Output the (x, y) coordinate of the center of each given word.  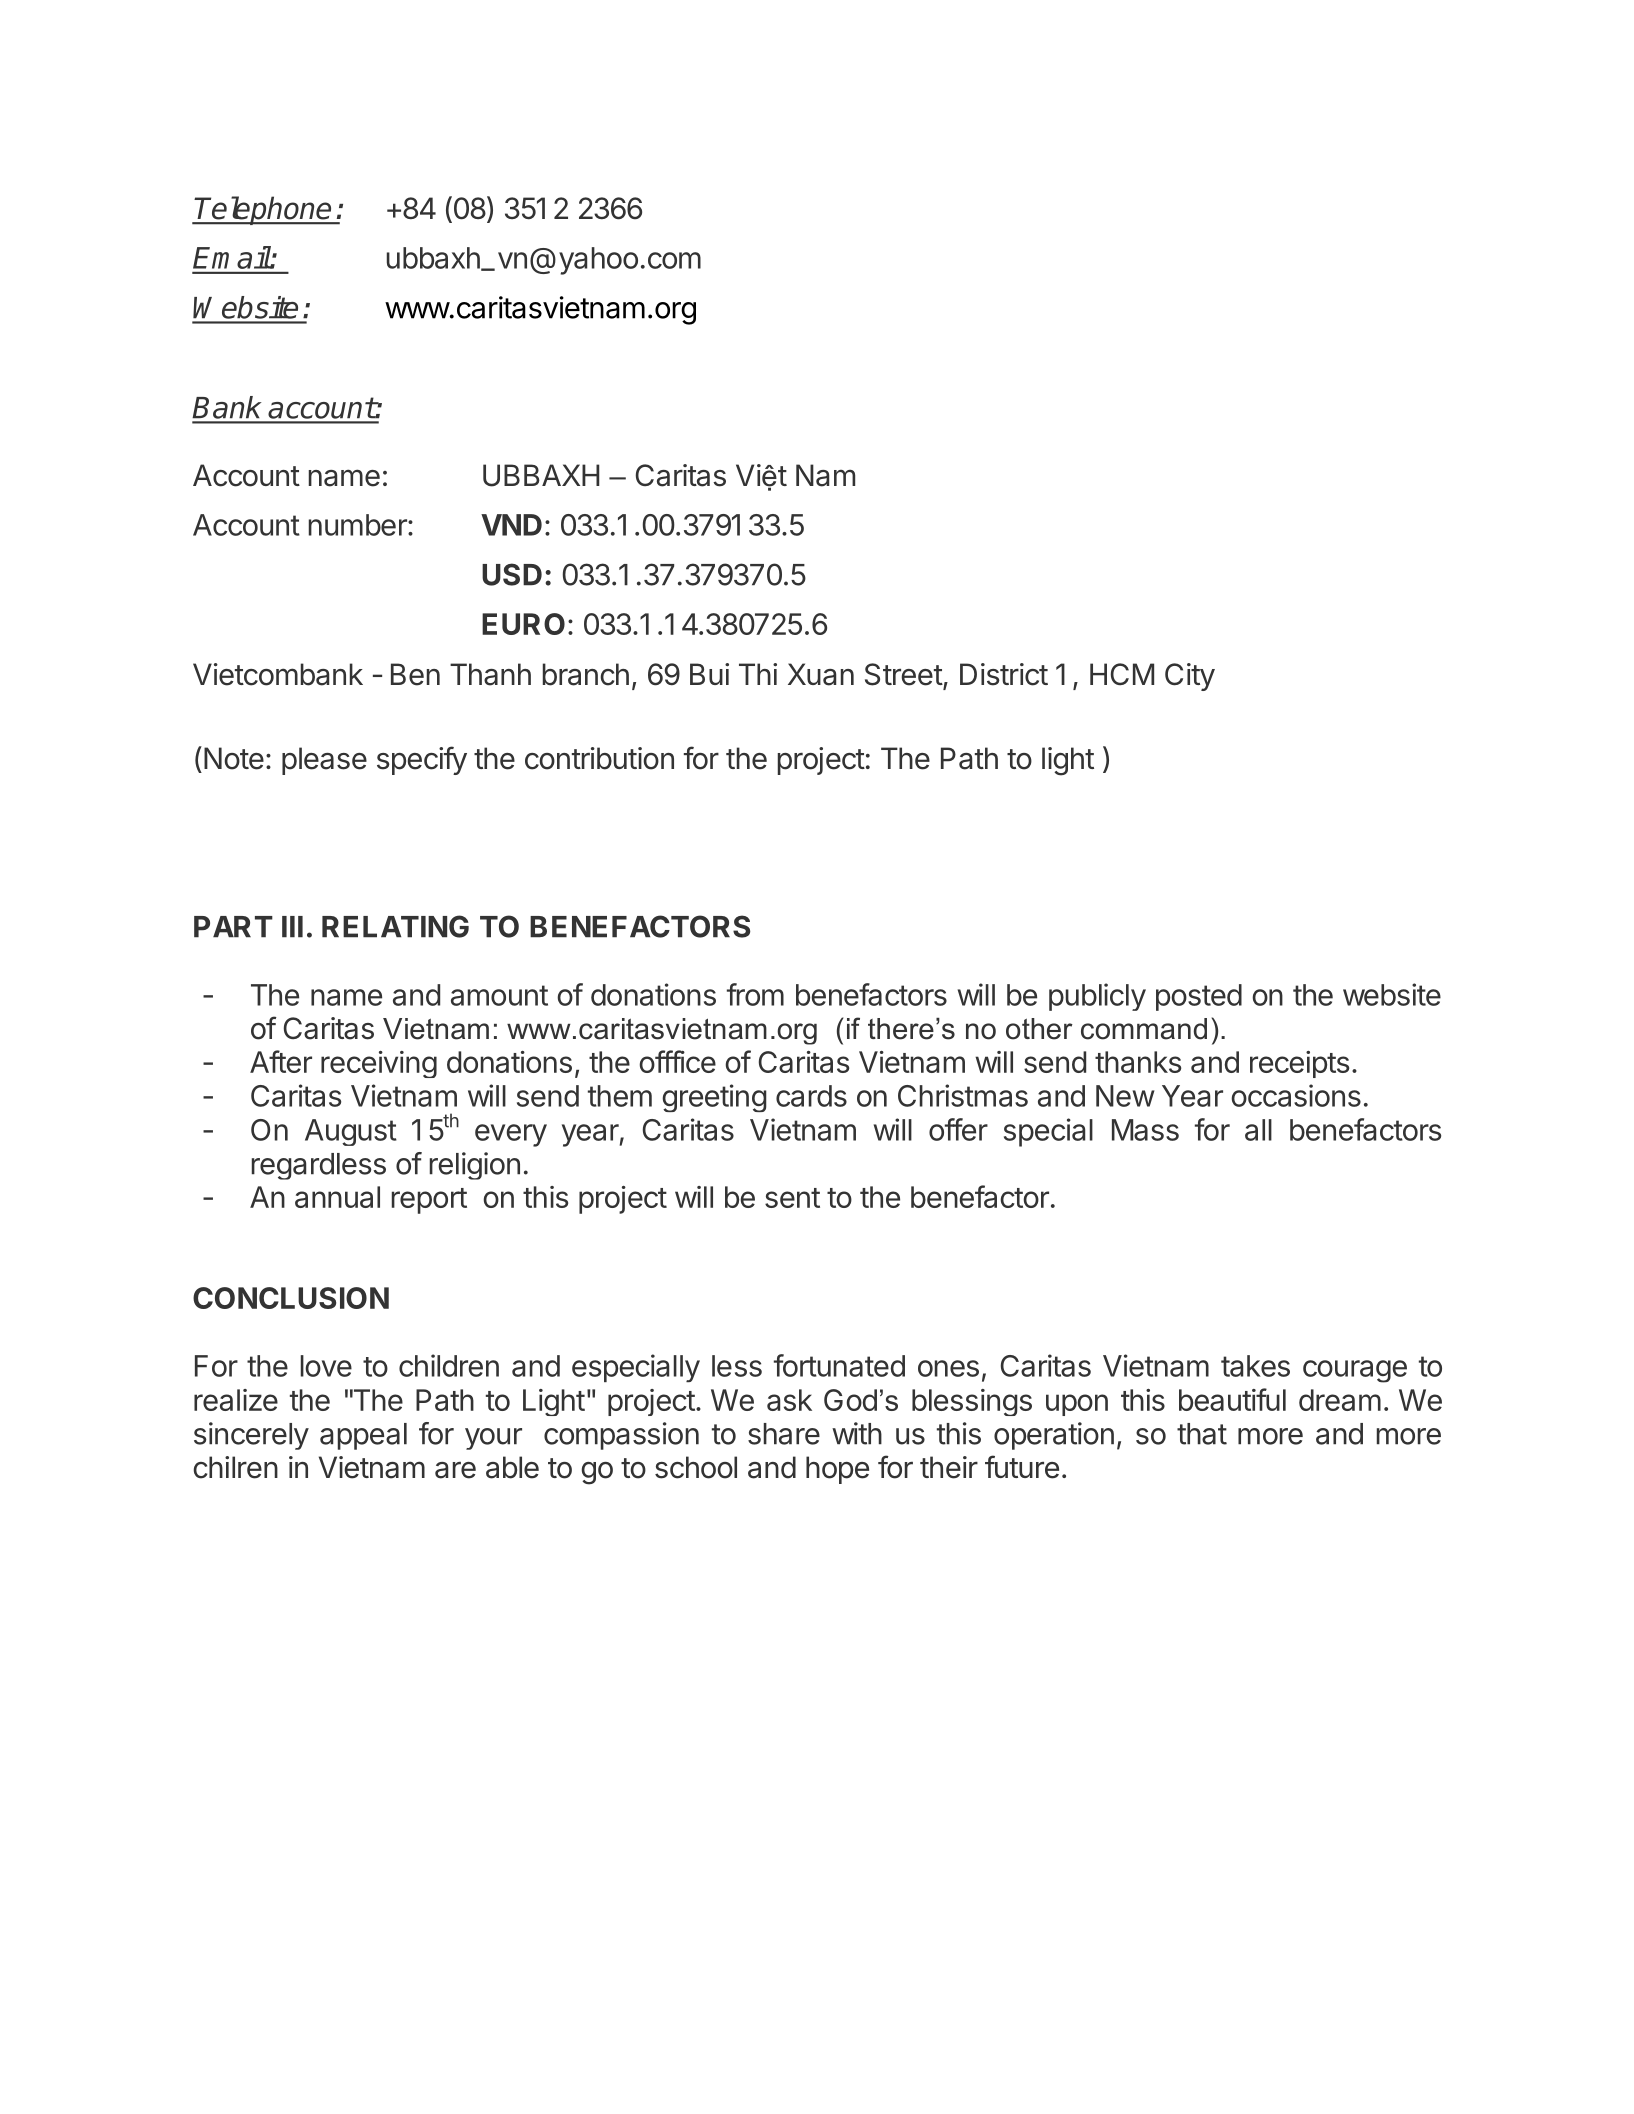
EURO (523, 624)
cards (811, 1096)
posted (1199, 997)
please (324, 761)
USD (512, 574)
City (1190, 677)
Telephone (264, 210)
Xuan (821, 674)
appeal (363, 1436)
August (351, 1132)
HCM (1122, 674)
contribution (599, 758)
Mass (1145, 1130)
